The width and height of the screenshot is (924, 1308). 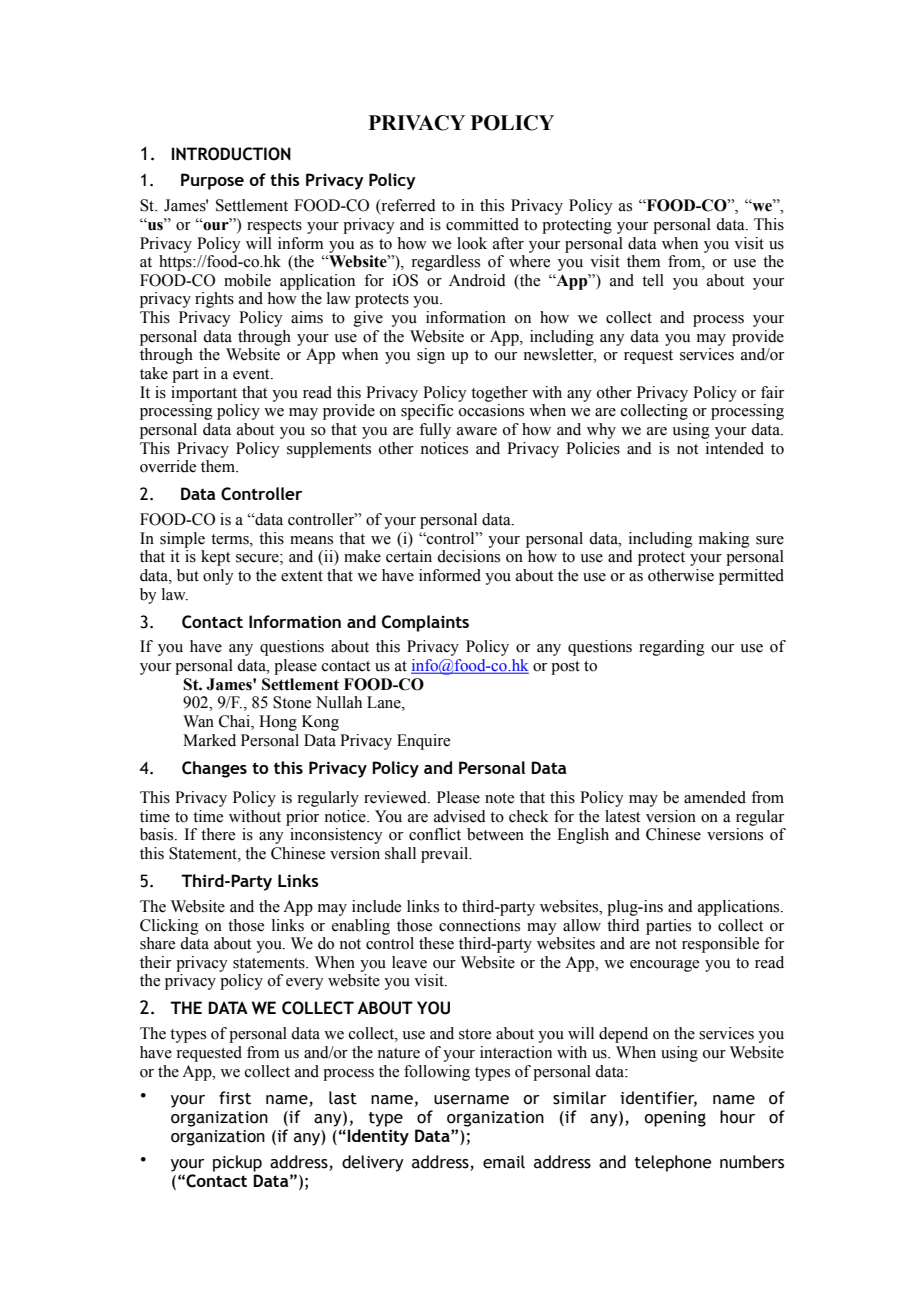 I want to click on aware, so click(x=477, y=431).
